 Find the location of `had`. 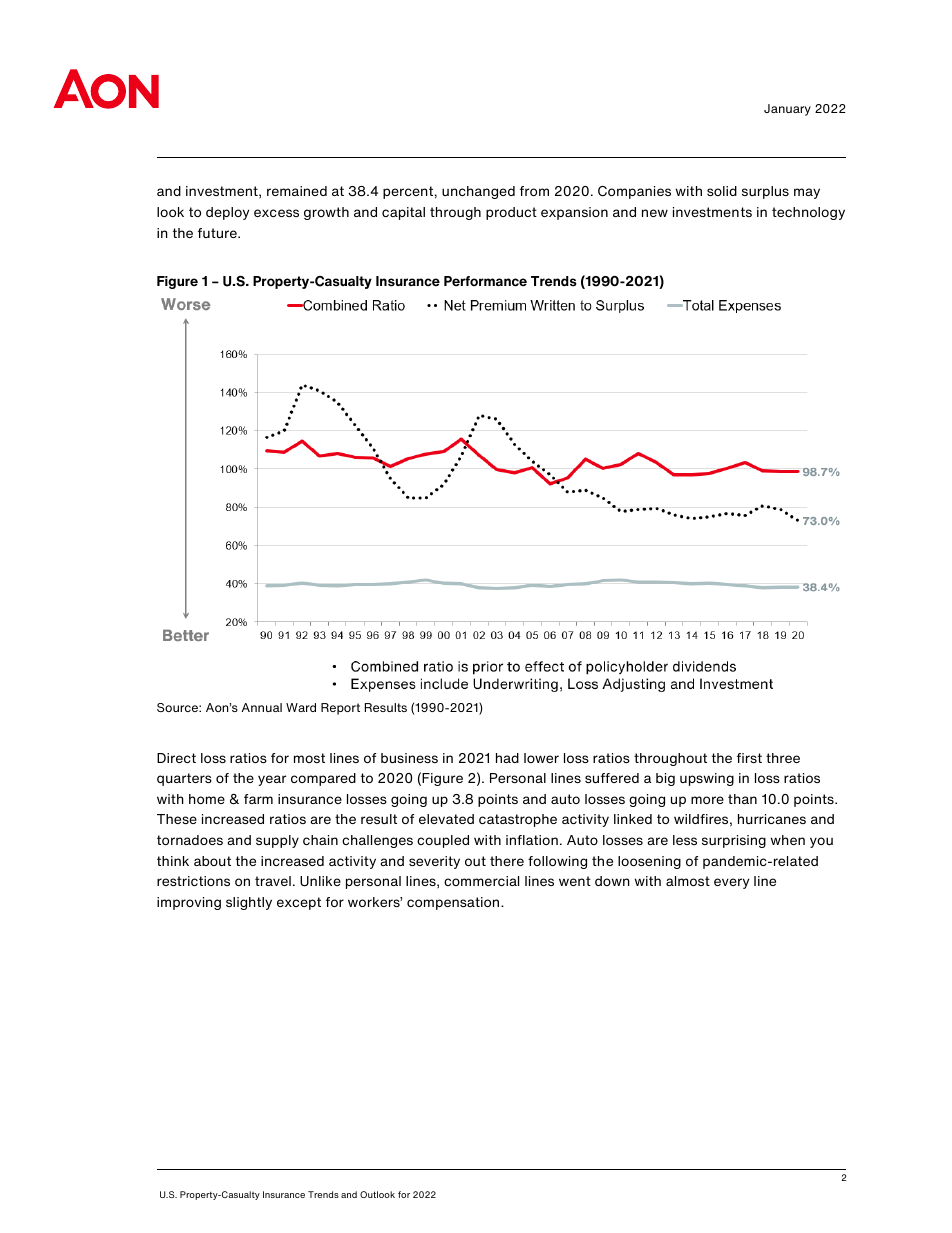

had is located at coordinates (507, 758).
